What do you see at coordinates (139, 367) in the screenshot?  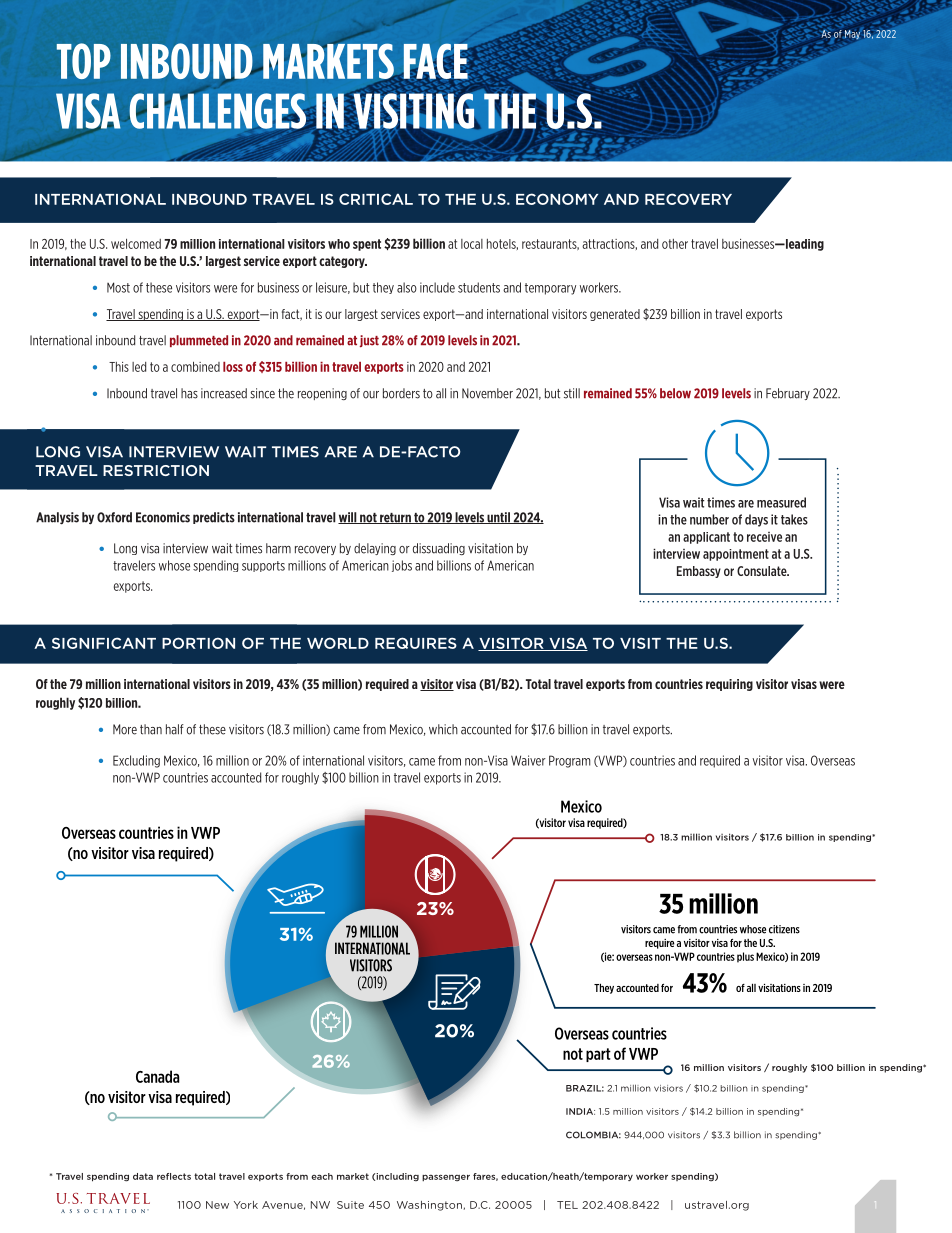 I see `led` at bounding box center [139, 367].
